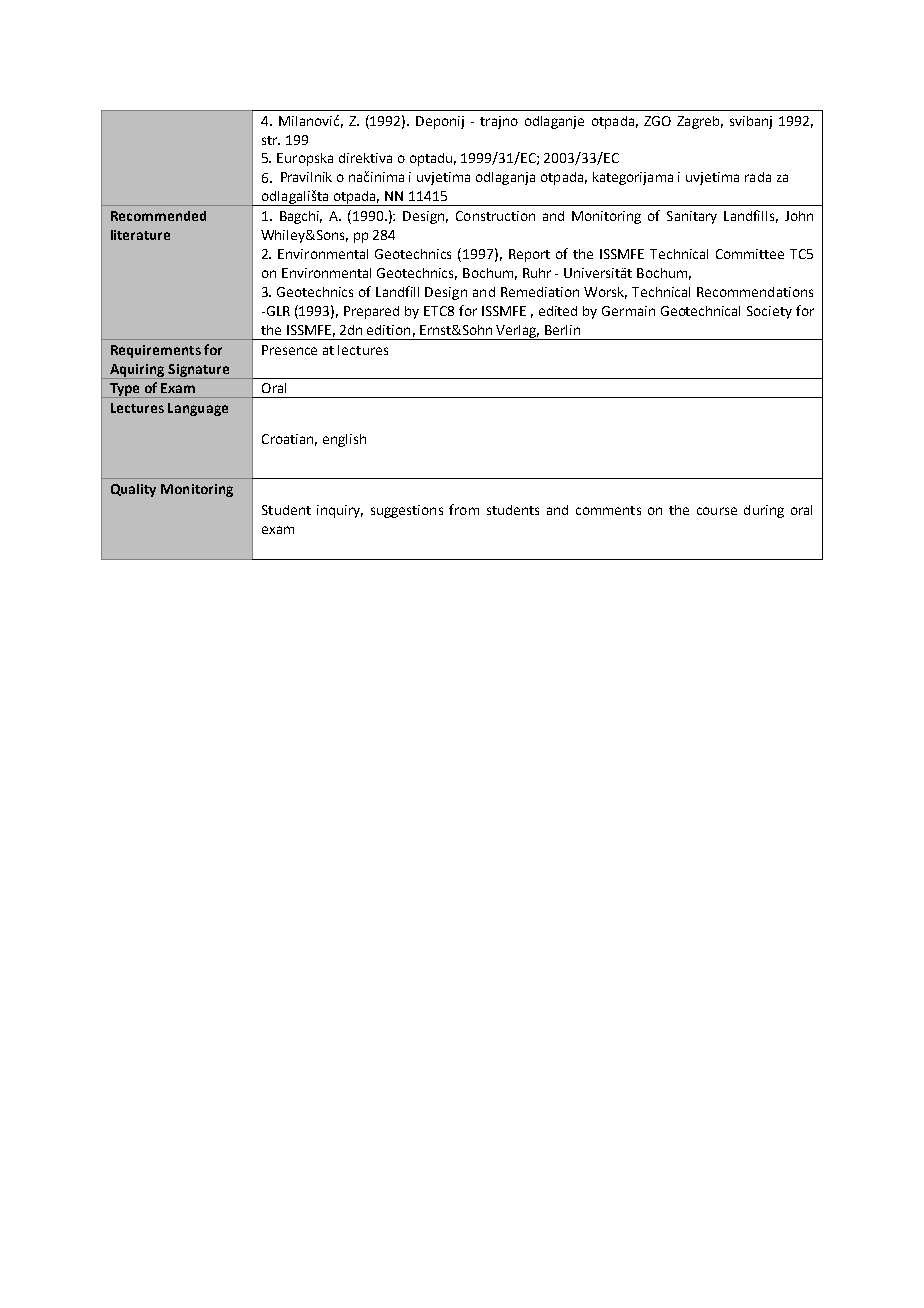 The height and width of the document is (1308, 924). What do you see at coordinates (344, 440) in the document?
I see `english` at bounding box center [344, 440].
